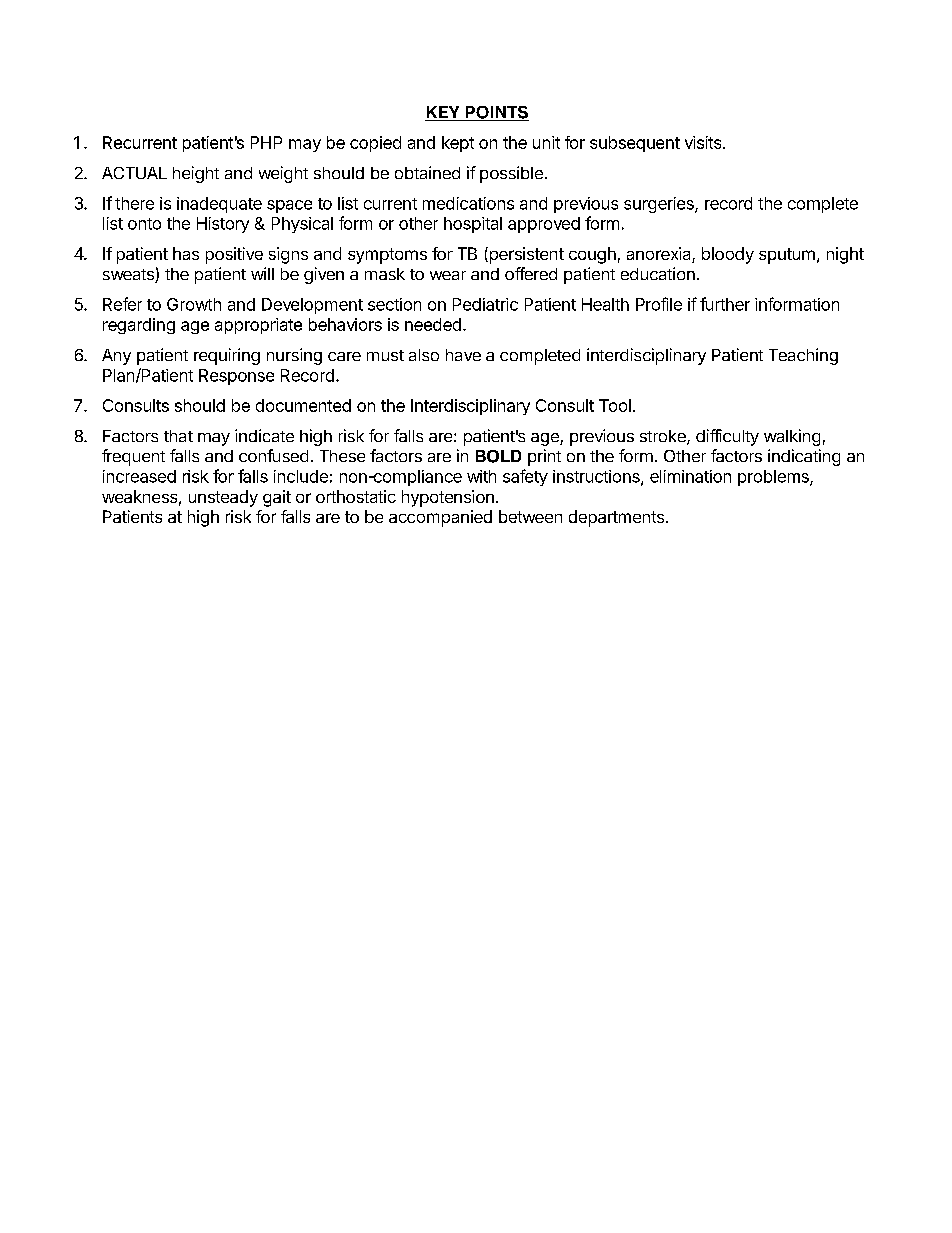 This document has height=1233, width=952. What do you see at coordinates (266, 142) in the document?
I see `PHP` at bounding box center [266, 142].
